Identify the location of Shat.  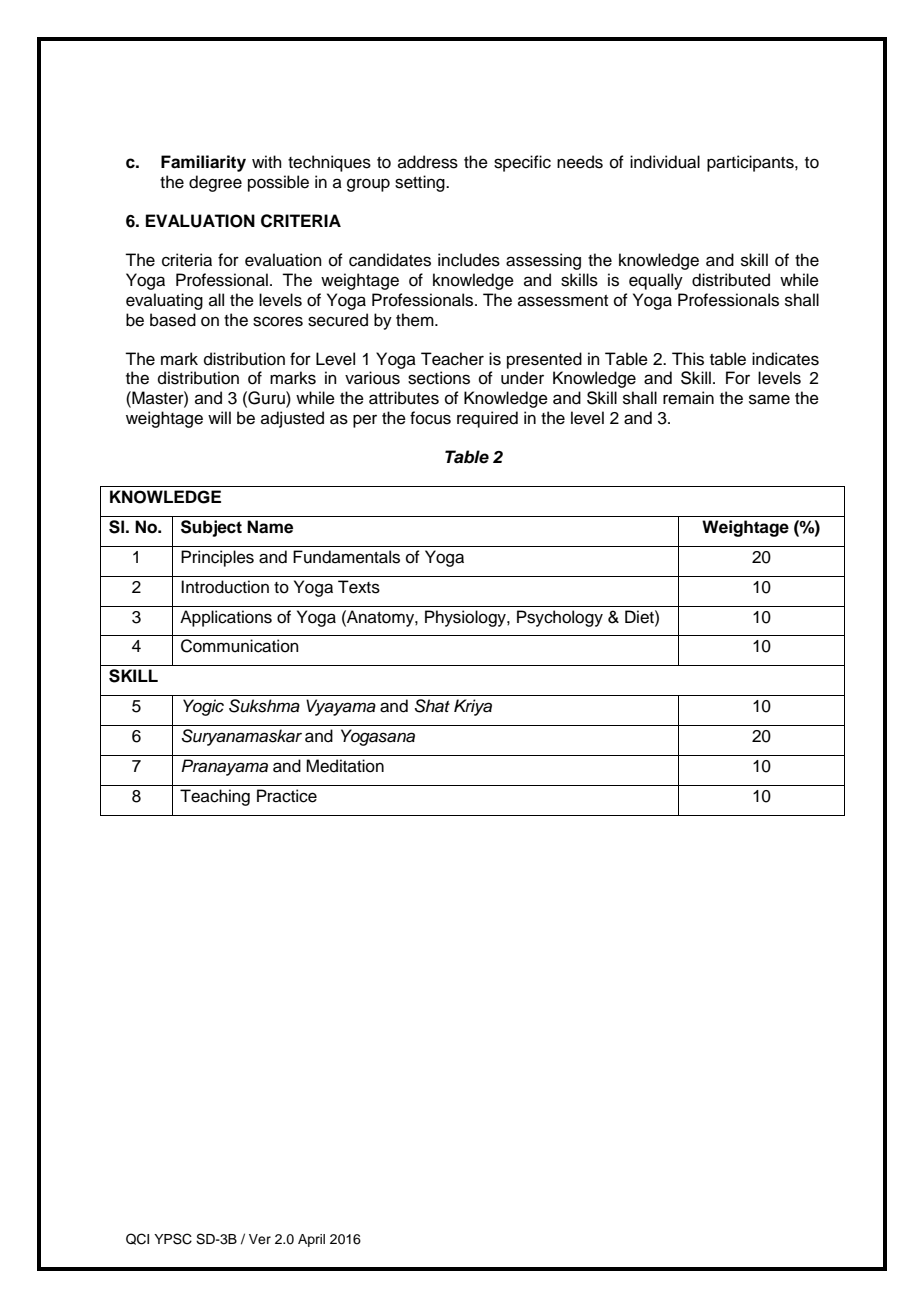
(432, 706).
